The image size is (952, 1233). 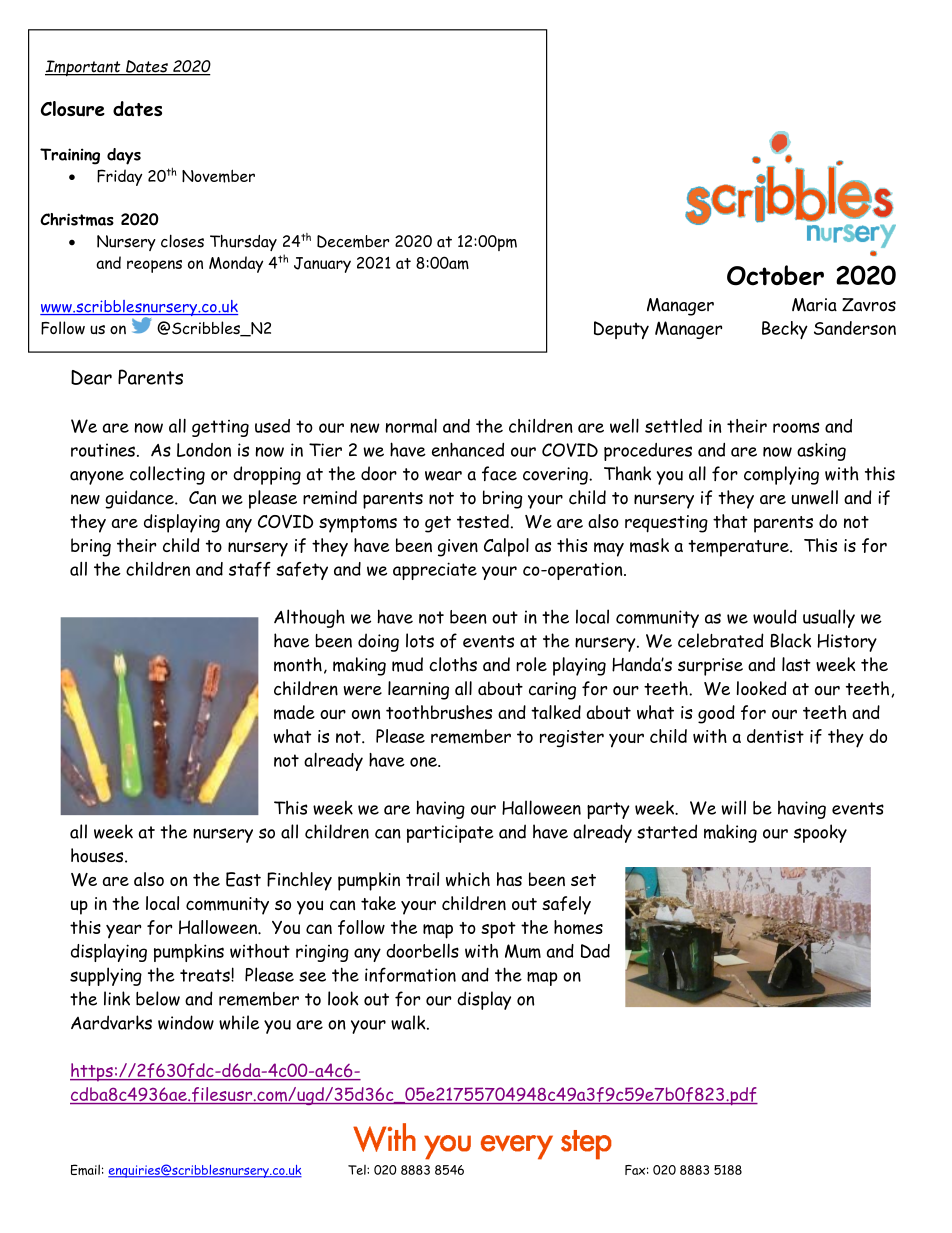 I want to click on October, so click(x=775, y=275).
